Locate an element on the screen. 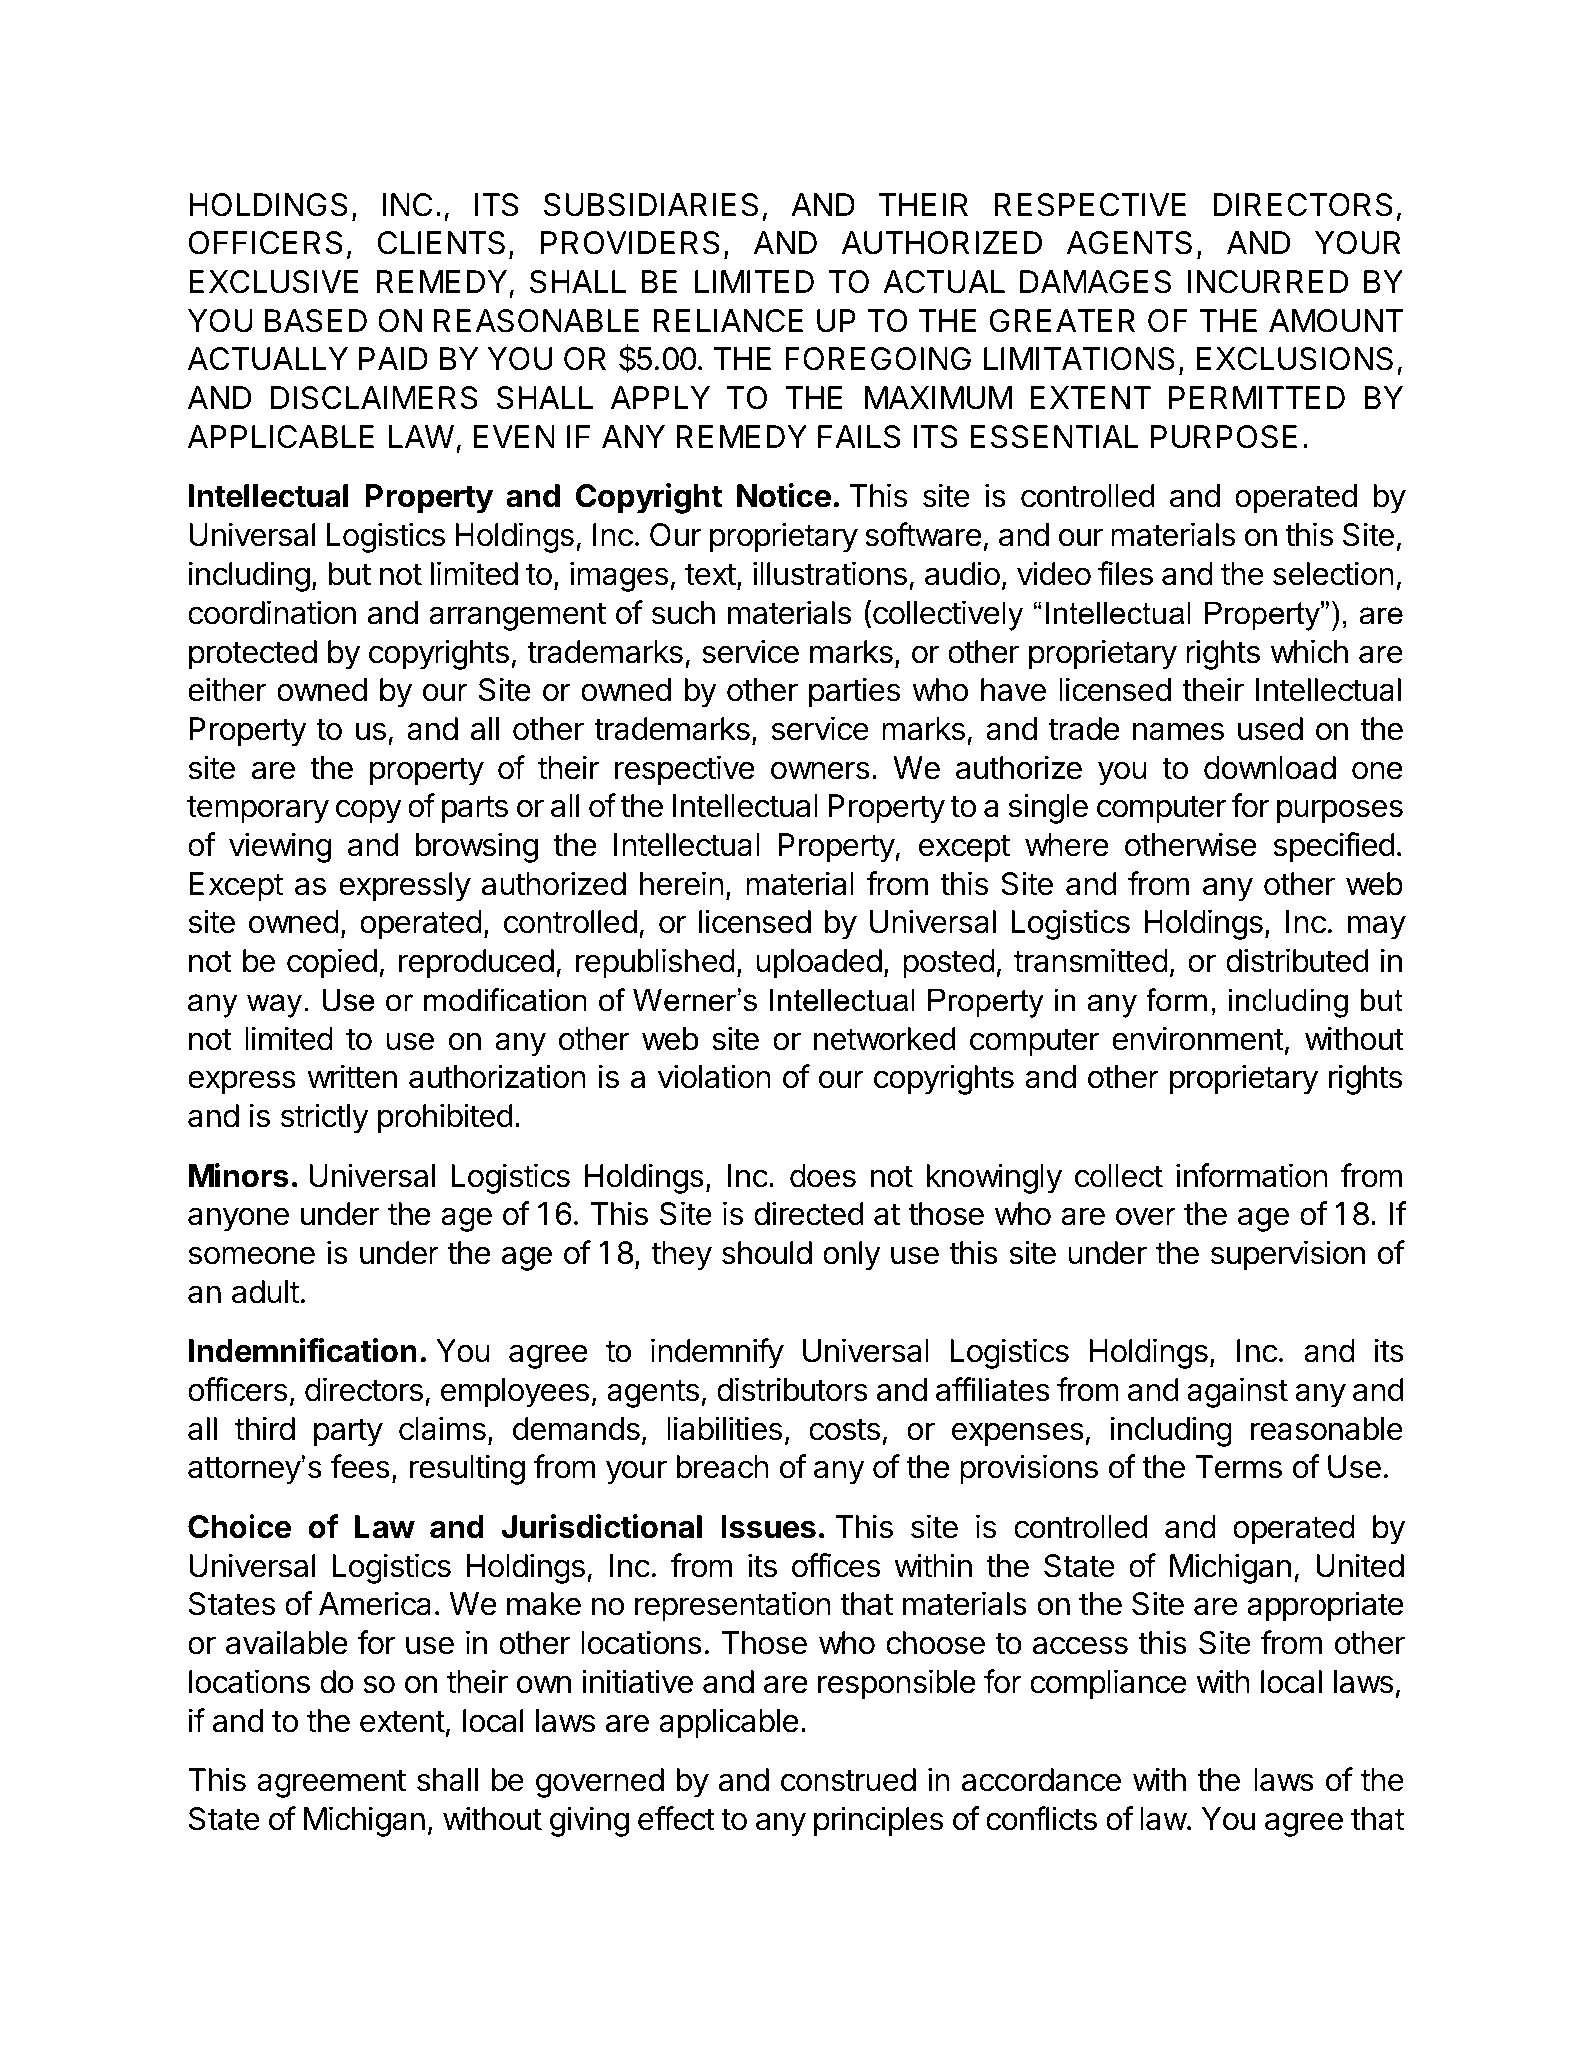 This screenshot has width=1591, height=2059. RELIANCE is located at coordinates (728, 321).
